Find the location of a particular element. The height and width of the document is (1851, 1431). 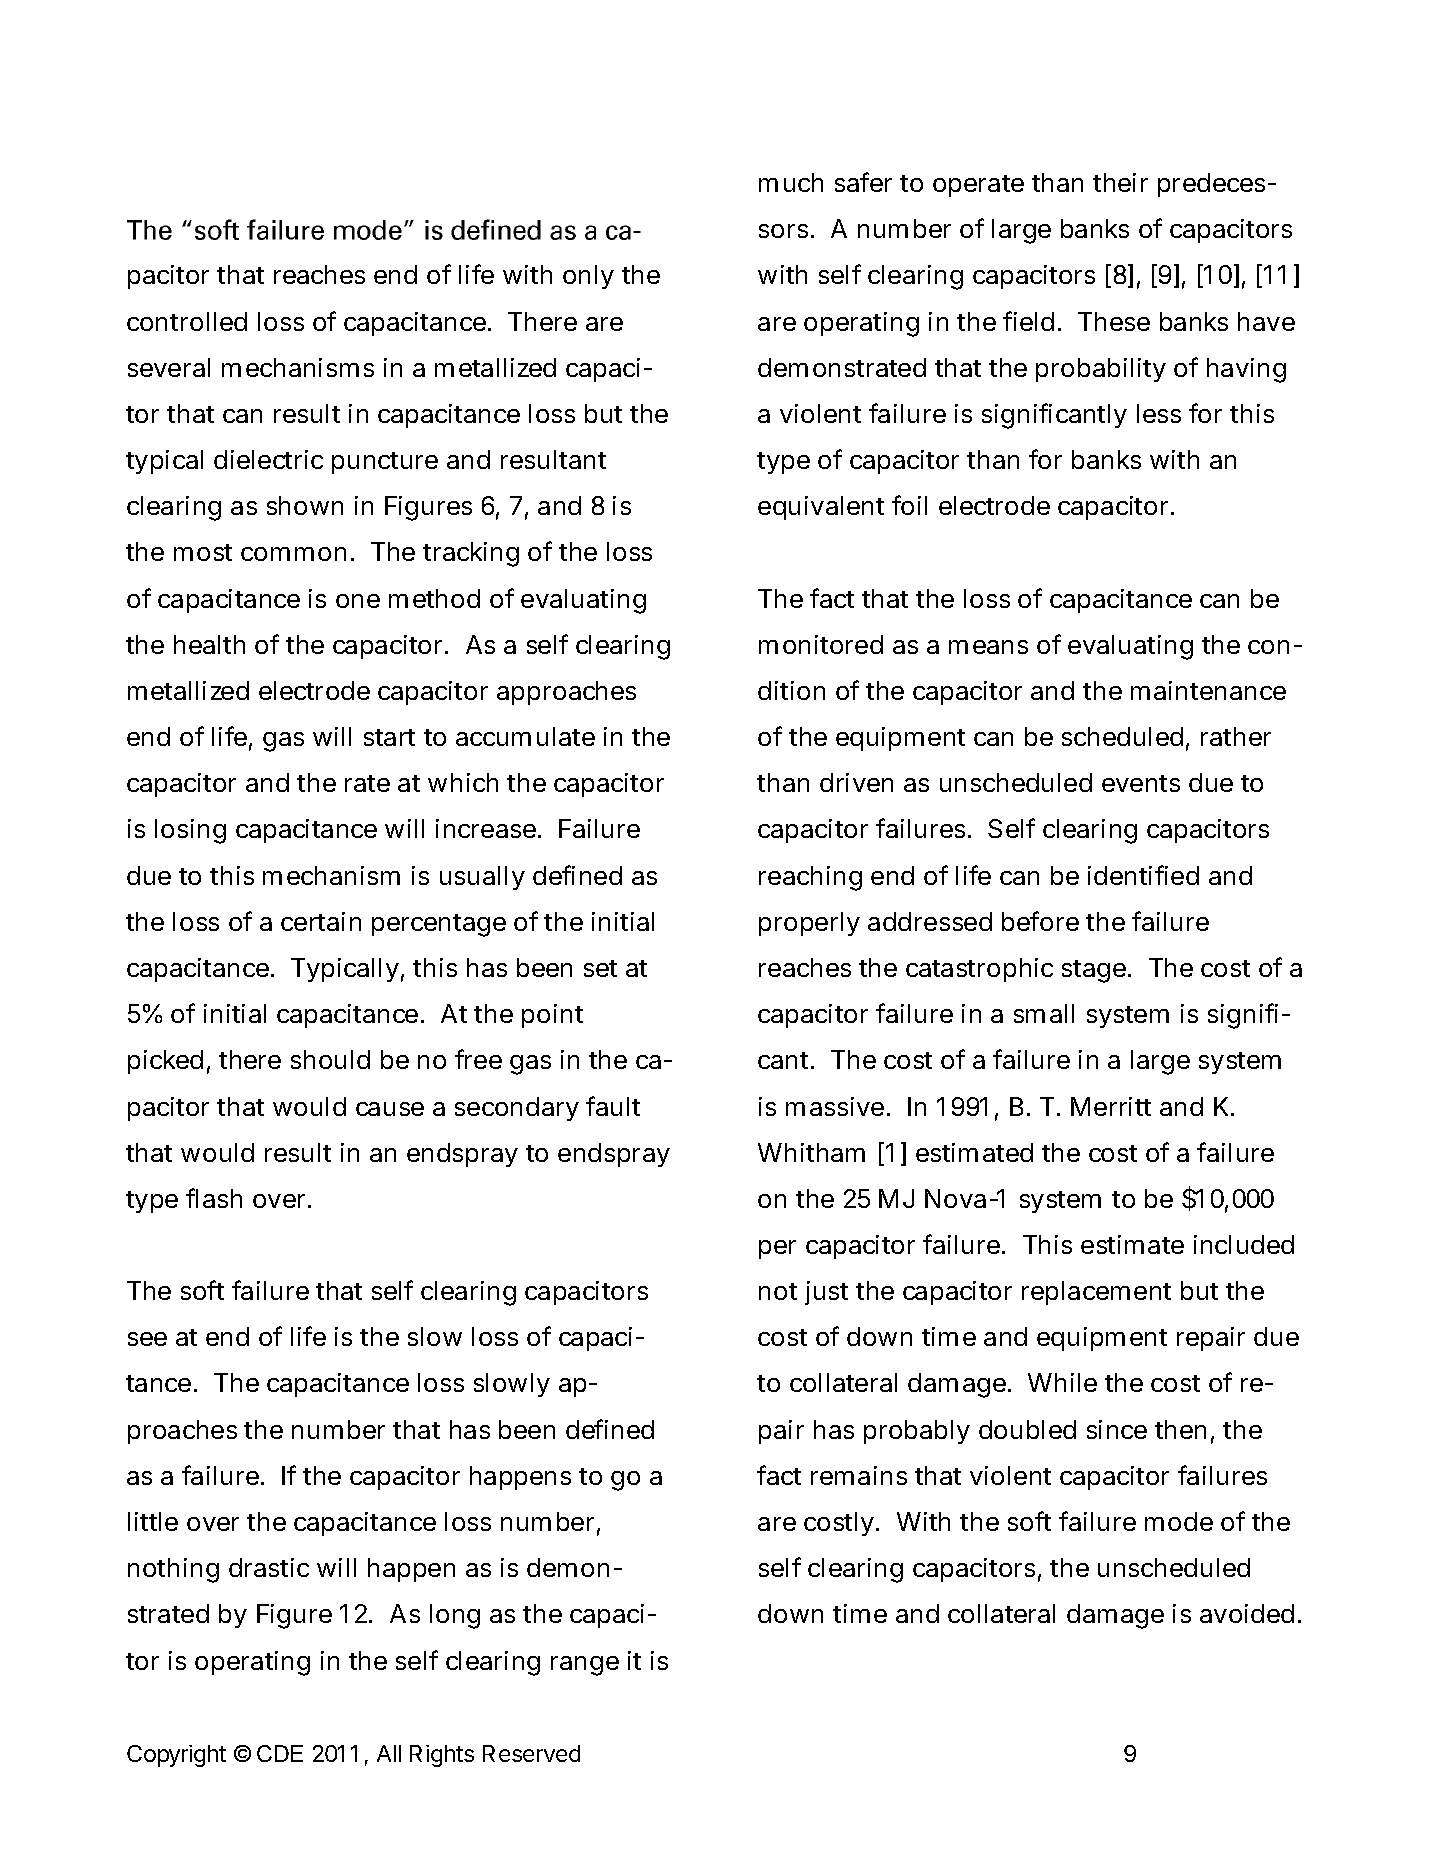

CDE is located at coordinates (280, 1753).
